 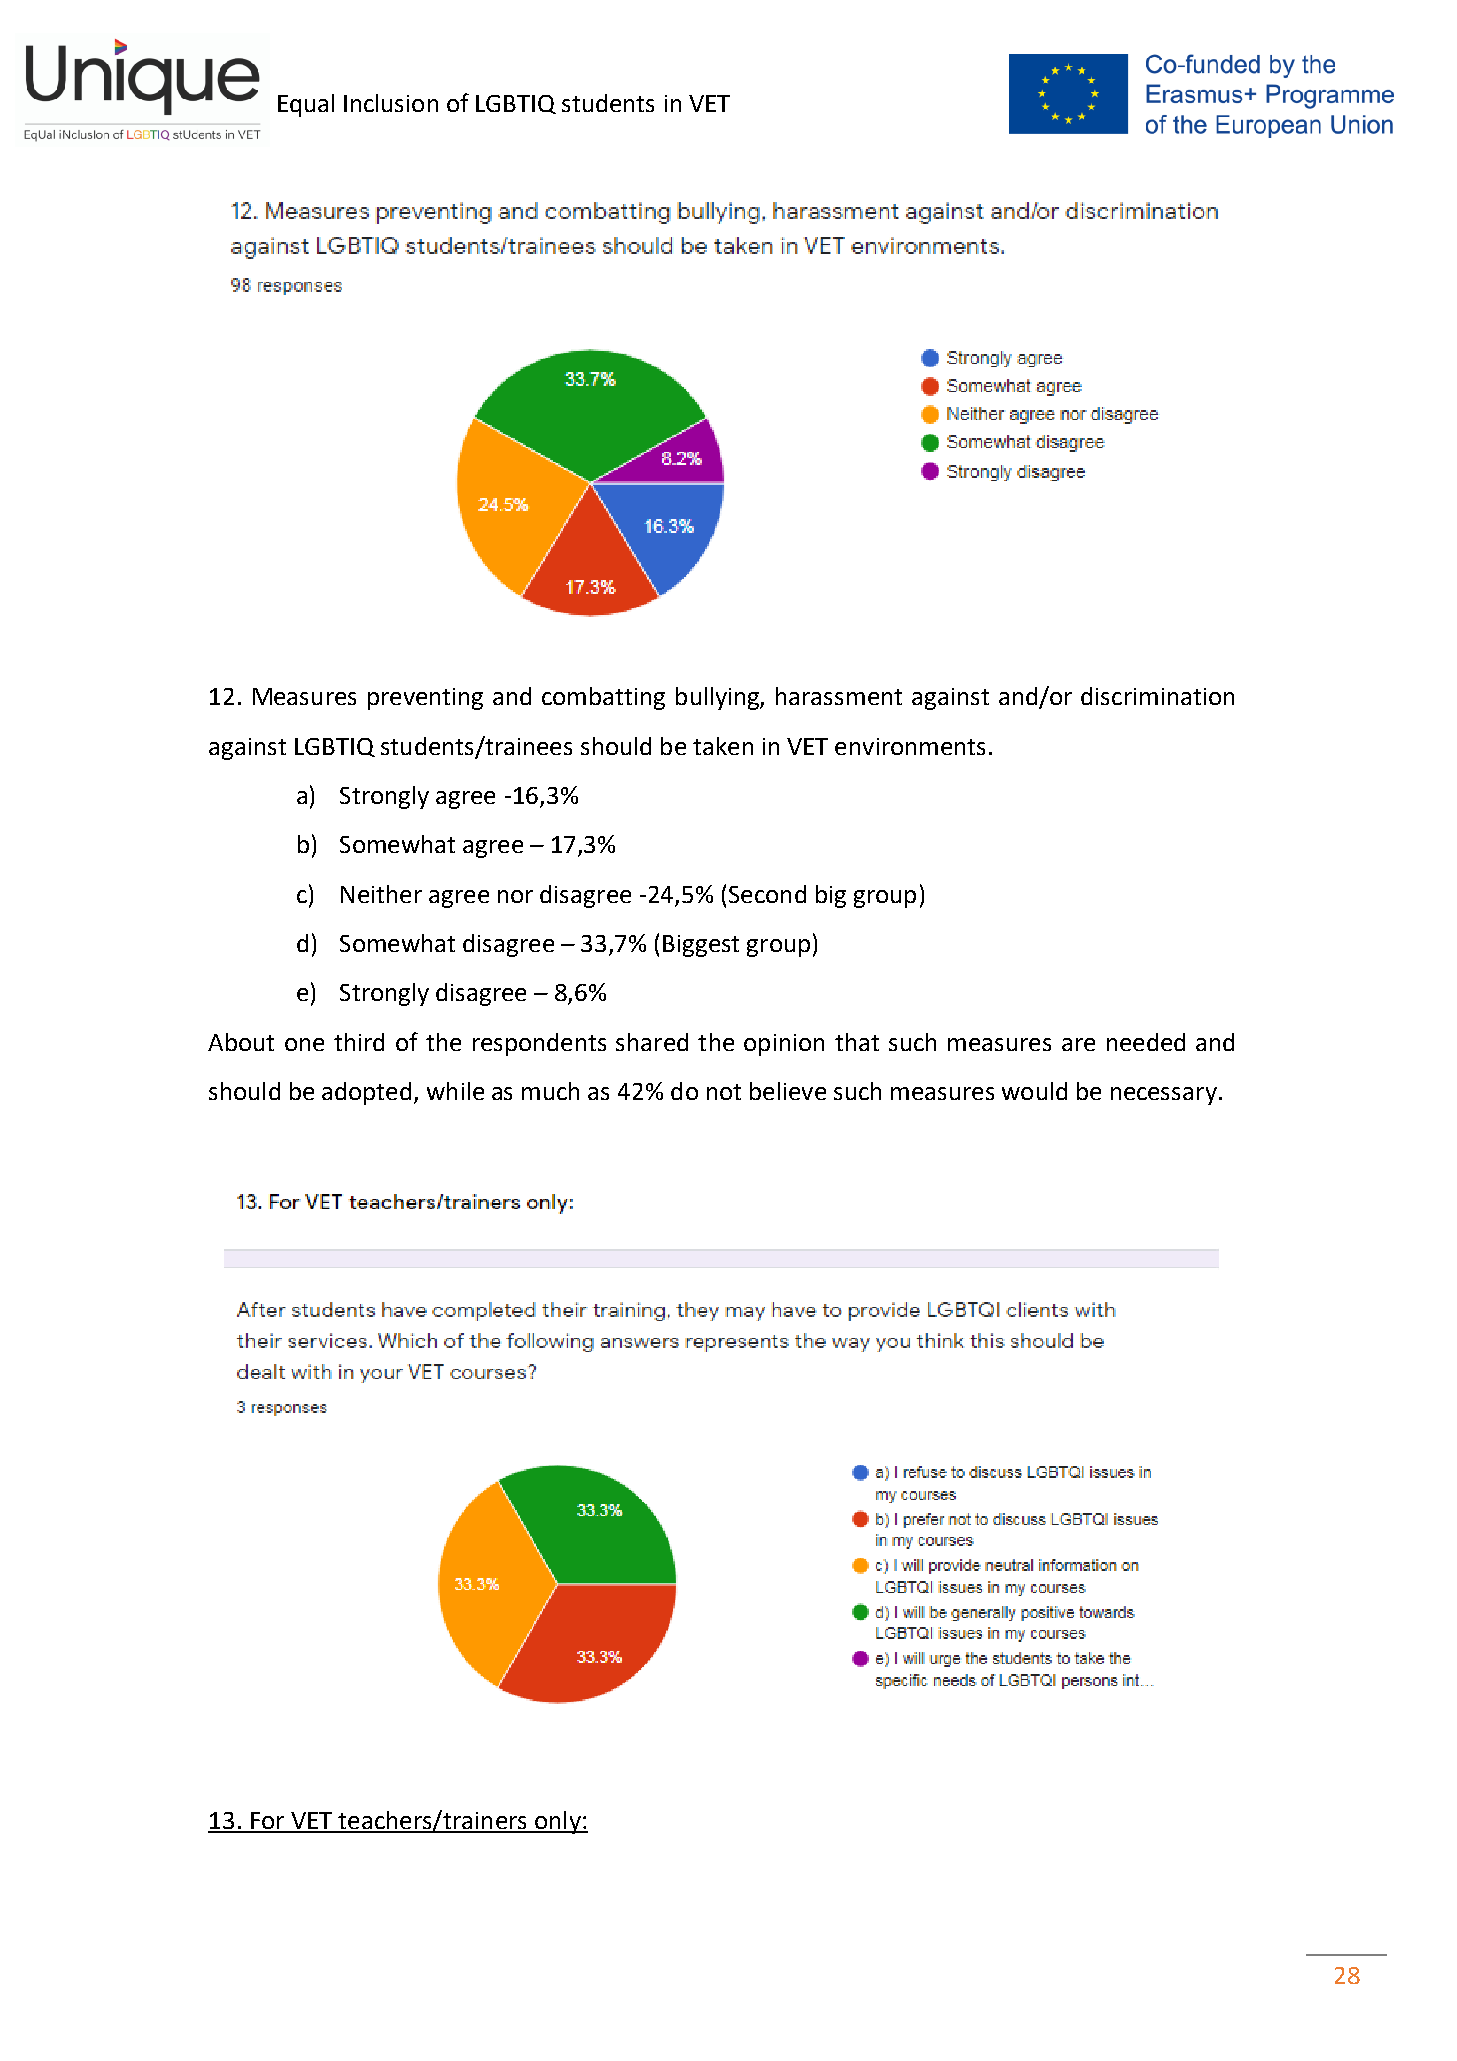 What do you see at coordinates (788, 1091) in the screenshot?
I see `believe` at bounding box center [788, 1091].
